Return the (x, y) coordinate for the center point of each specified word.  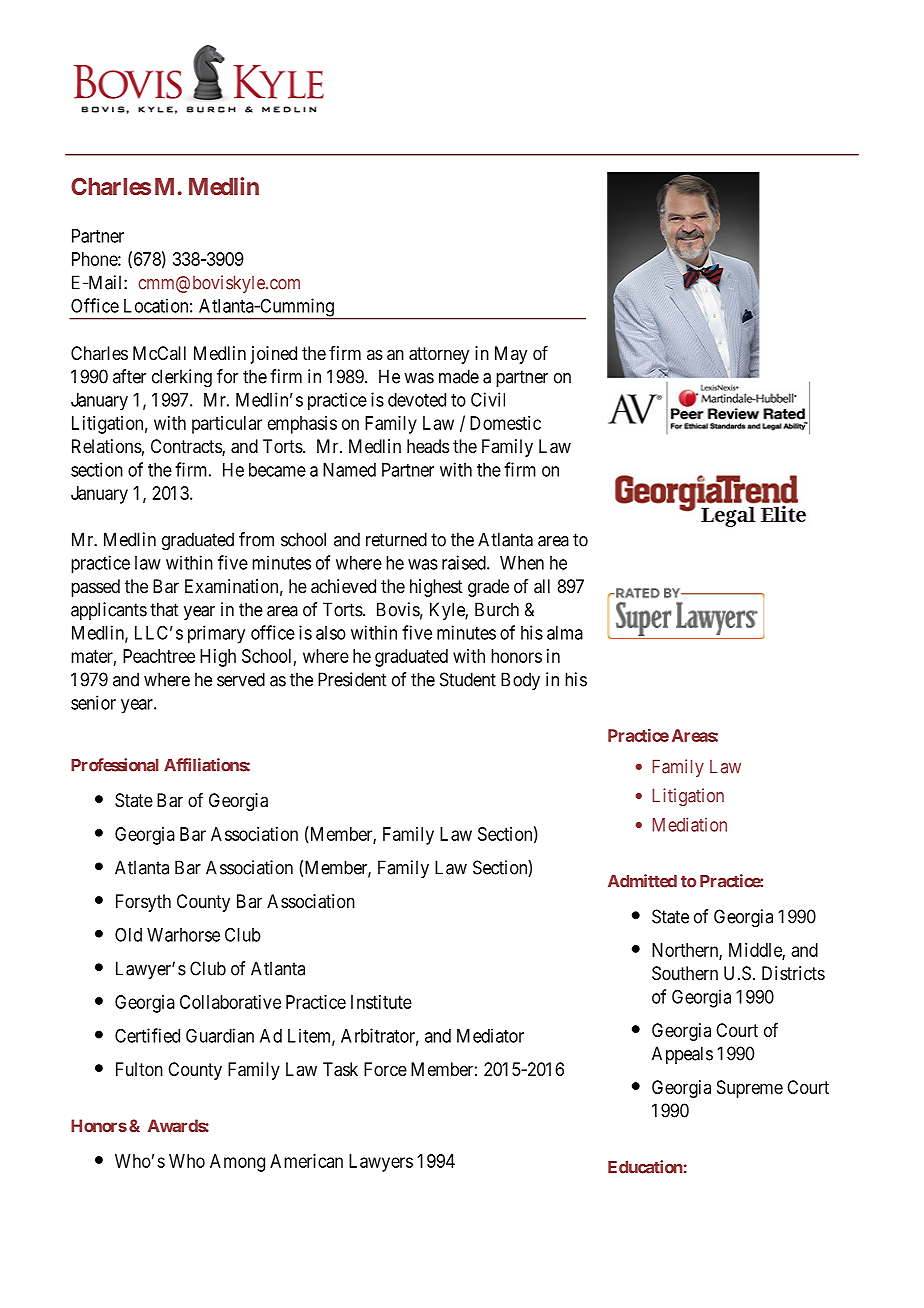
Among (237, 1163)
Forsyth (143, 903)
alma (565, 633)
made (459, 376)
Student (468, 679)
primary (216, 634)
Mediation (689, 824)
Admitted (642, 881)
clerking (182, 378)
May (511, 355)
